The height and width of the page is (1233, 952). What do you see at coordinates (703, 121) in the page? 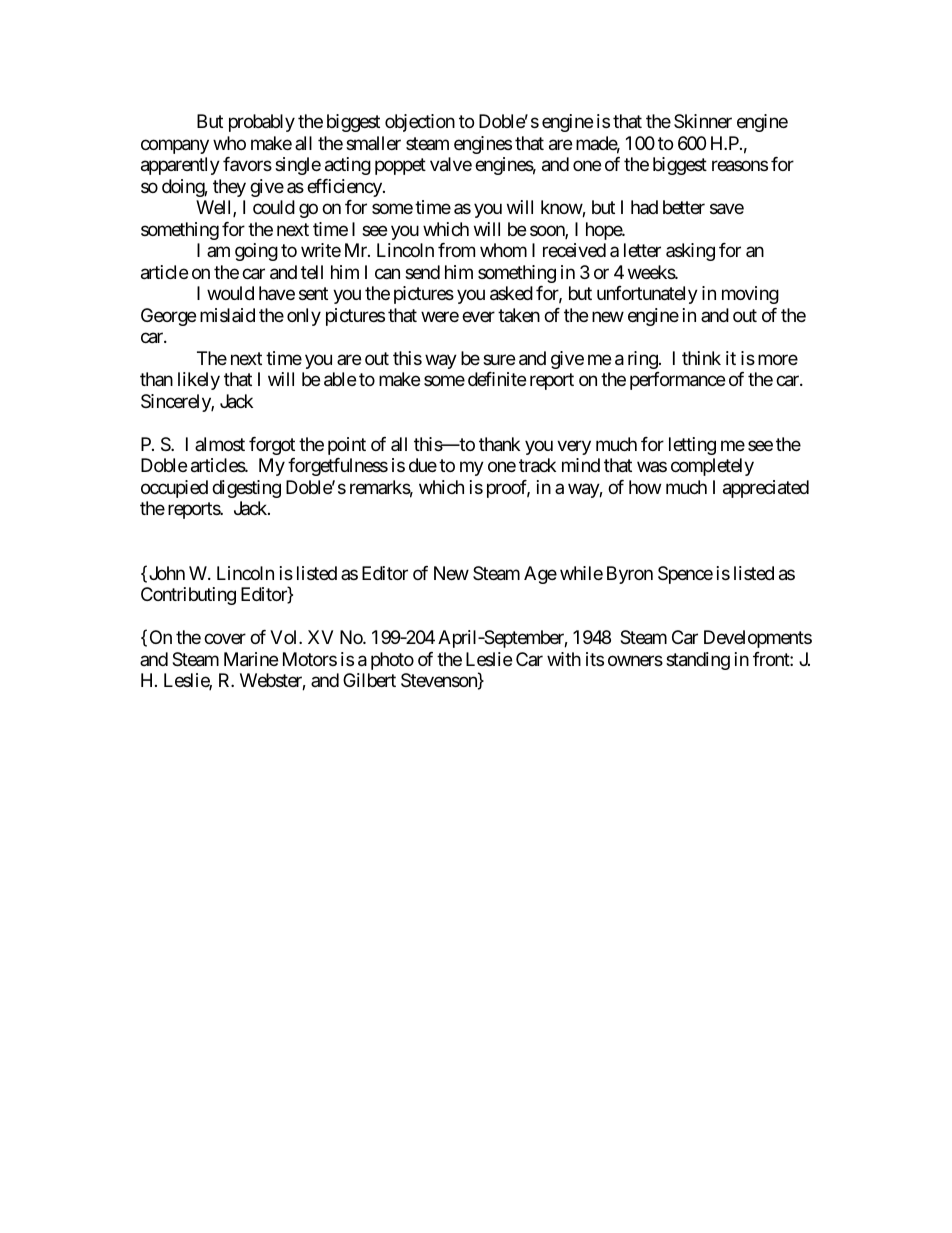
I see `Skinner` at bounding box center [703, 121].
